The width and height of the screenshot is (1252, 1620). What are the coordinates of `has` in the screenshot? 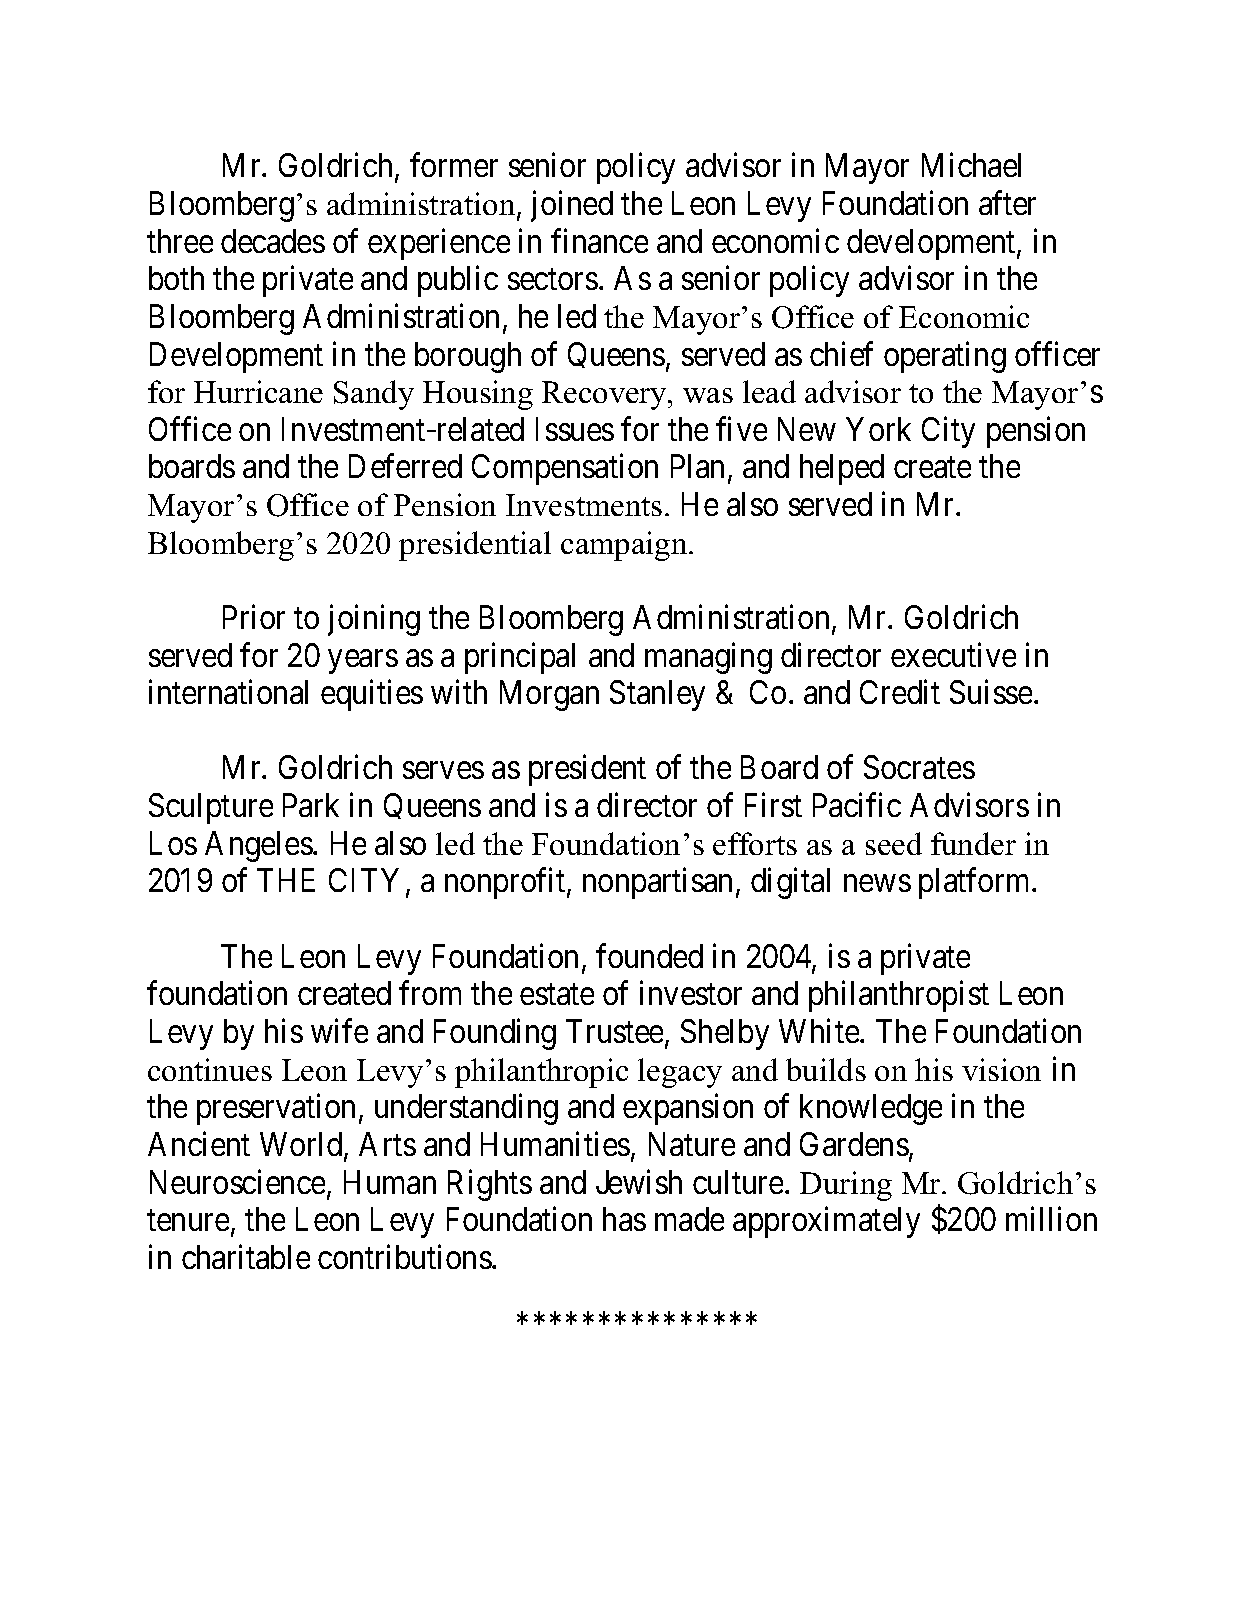 It's located at (624, 1219).
